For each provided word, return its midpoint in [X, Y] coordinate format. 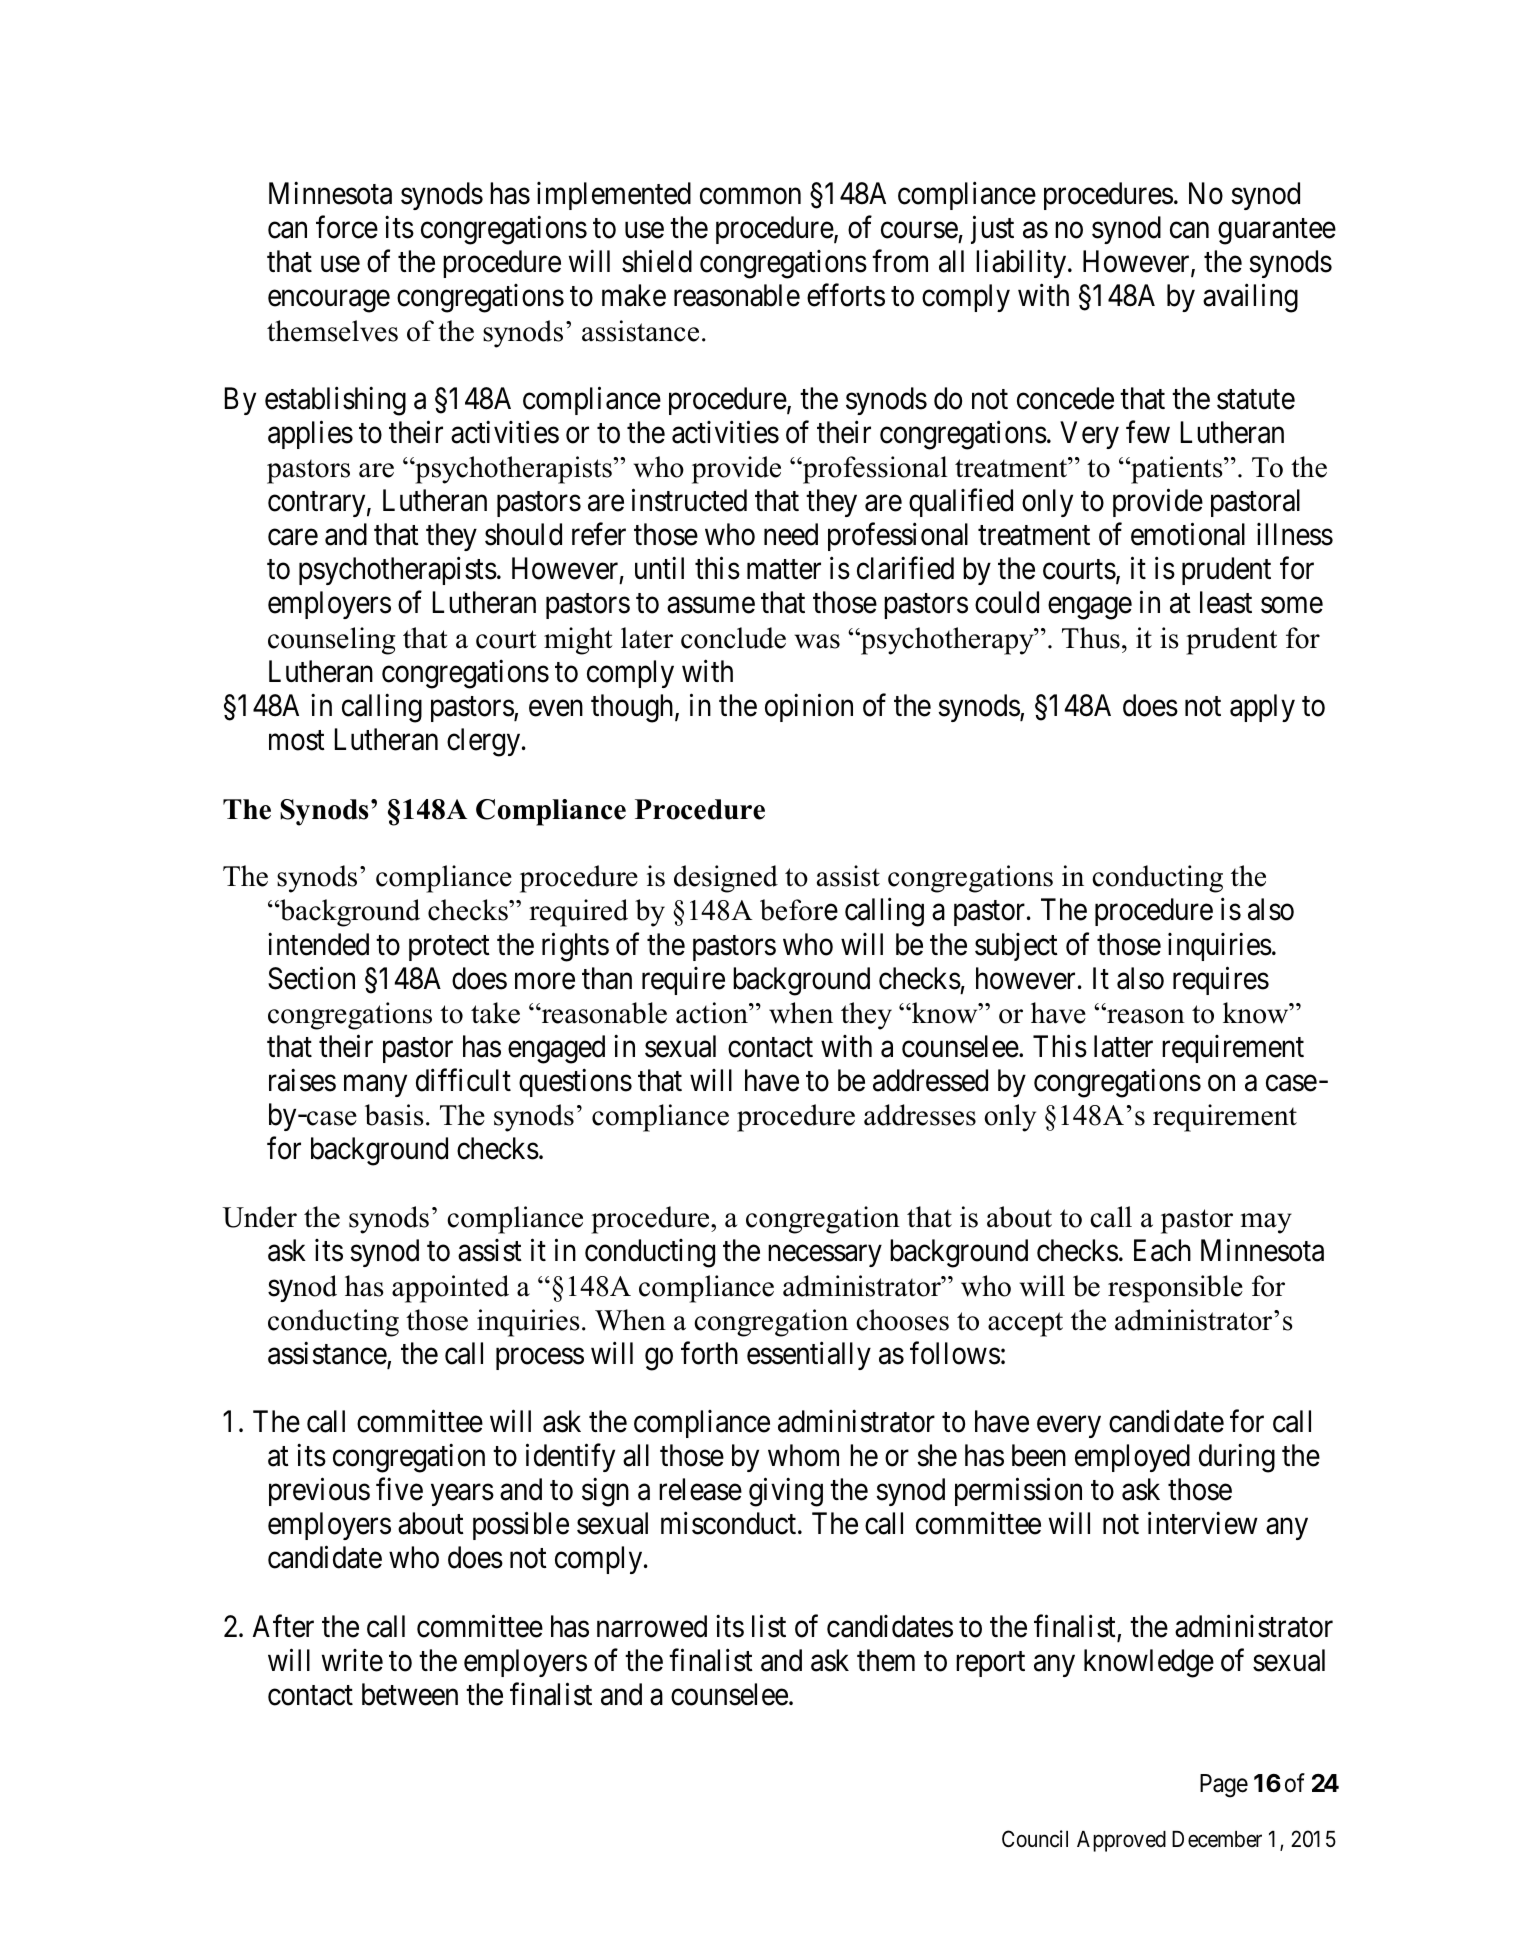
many [375, 1086]
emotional [1188, 534]
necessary [824, 1256]
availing [1250, 298]
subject [1016, 947]
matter [784, 570]
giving [786, 1492]
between [410, 1694]
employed [1132, 1458]
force [347, 227]
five [399, 1489]
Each [1162, 1250]
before [799, 910]
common [750, 197]
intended [318, 944]
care [293, 538]
